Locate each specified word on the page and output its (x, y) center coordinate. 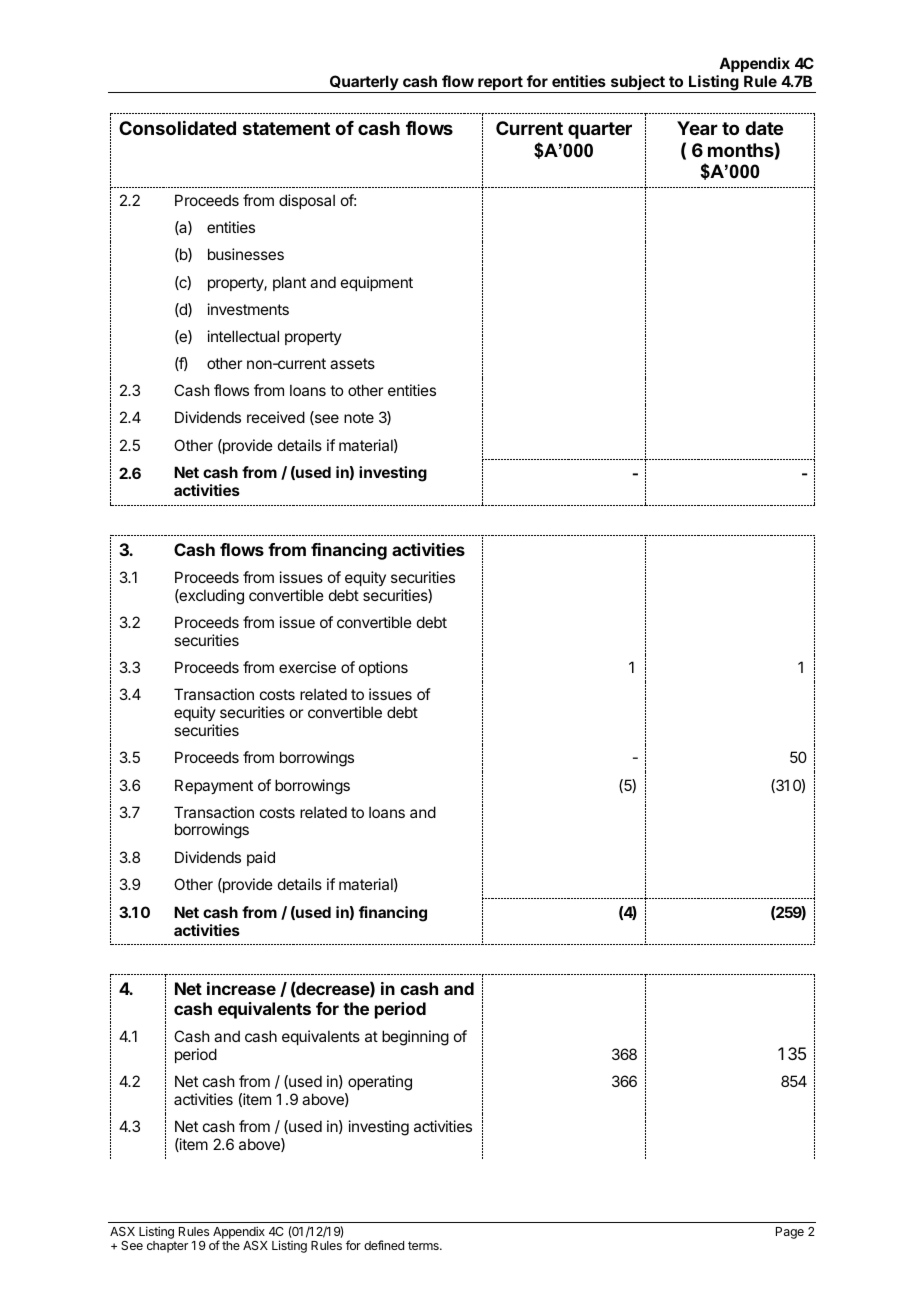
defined (384, 1245)
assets (352, 363)
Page (790, 1233)
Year (697, 128)
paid (261, 858)
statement (286, 128)
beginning (415, 1038)
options (383, 668)
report (500, 84)
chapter (167, 1247)
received (276, 417)
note (359, 417)
